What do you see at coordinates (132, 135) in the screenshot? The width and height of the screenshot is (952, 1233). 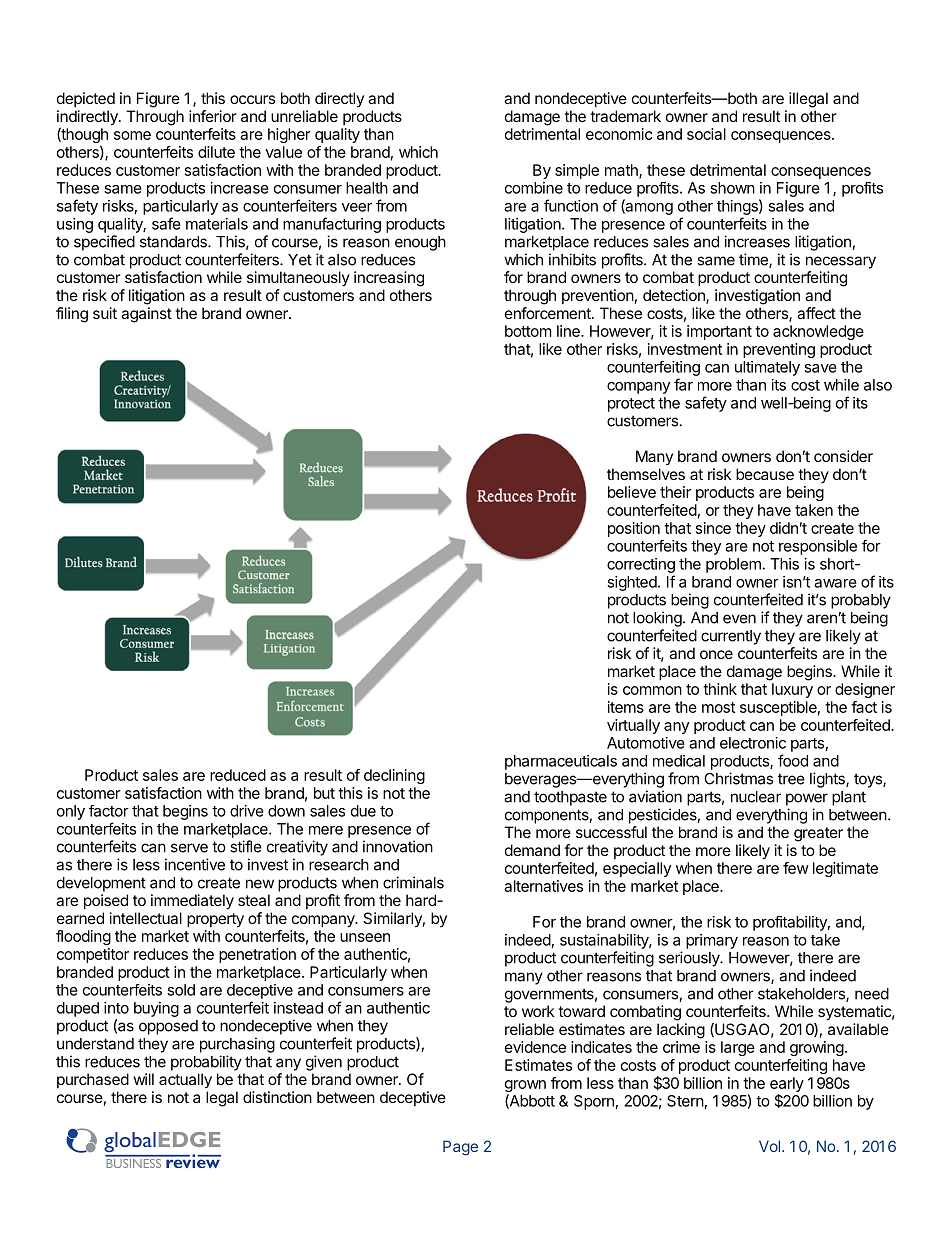 I see `some` at bounding box center [132, 135].
